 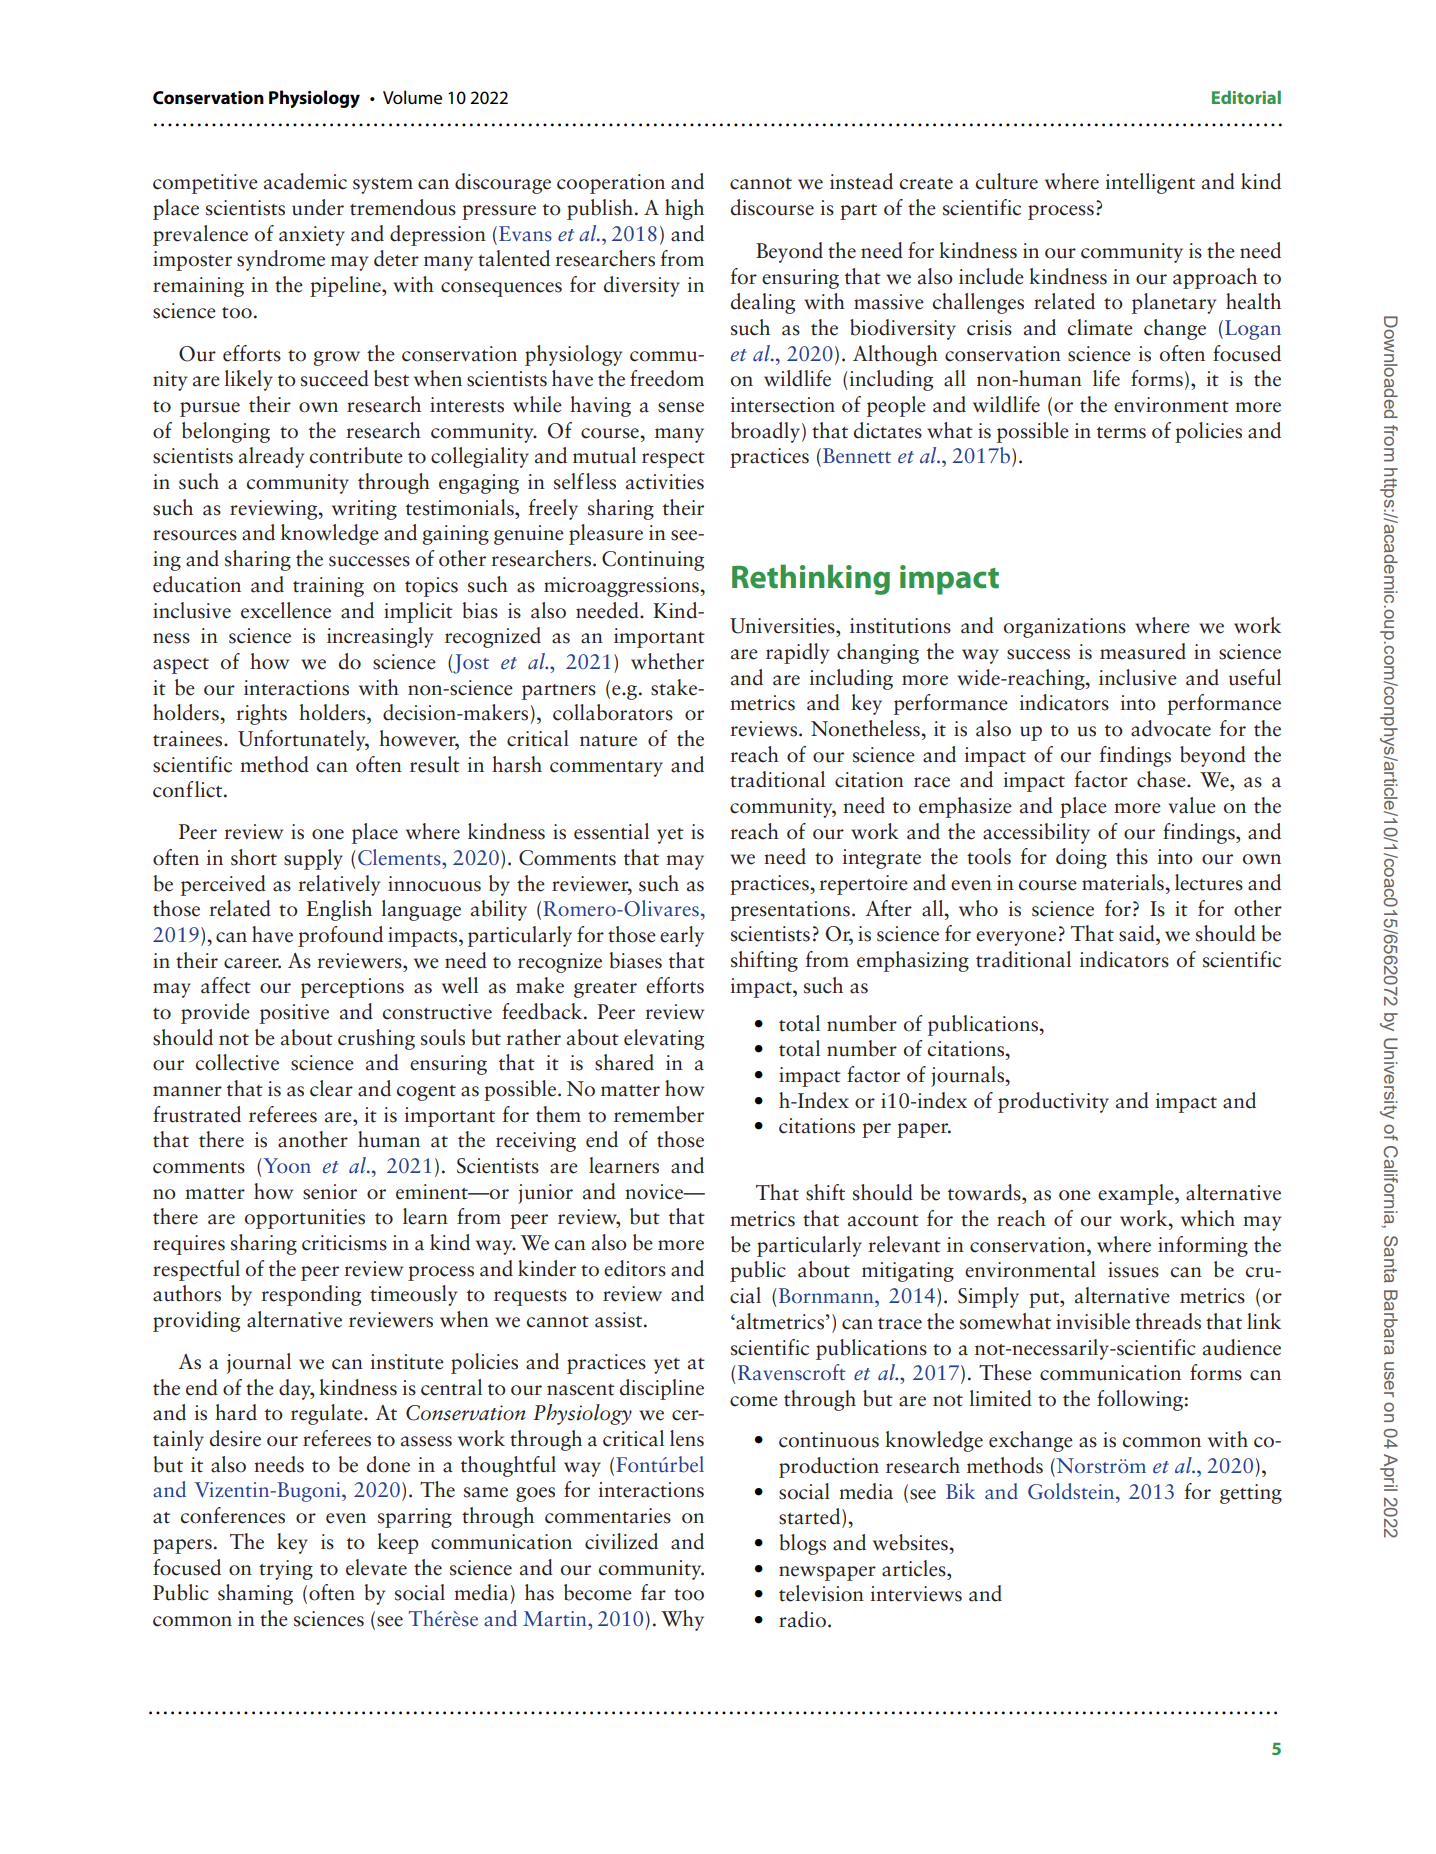 What do you see at coordinates (313, 859) in the page?
I see `supply` at bounding box center [313, 859].
